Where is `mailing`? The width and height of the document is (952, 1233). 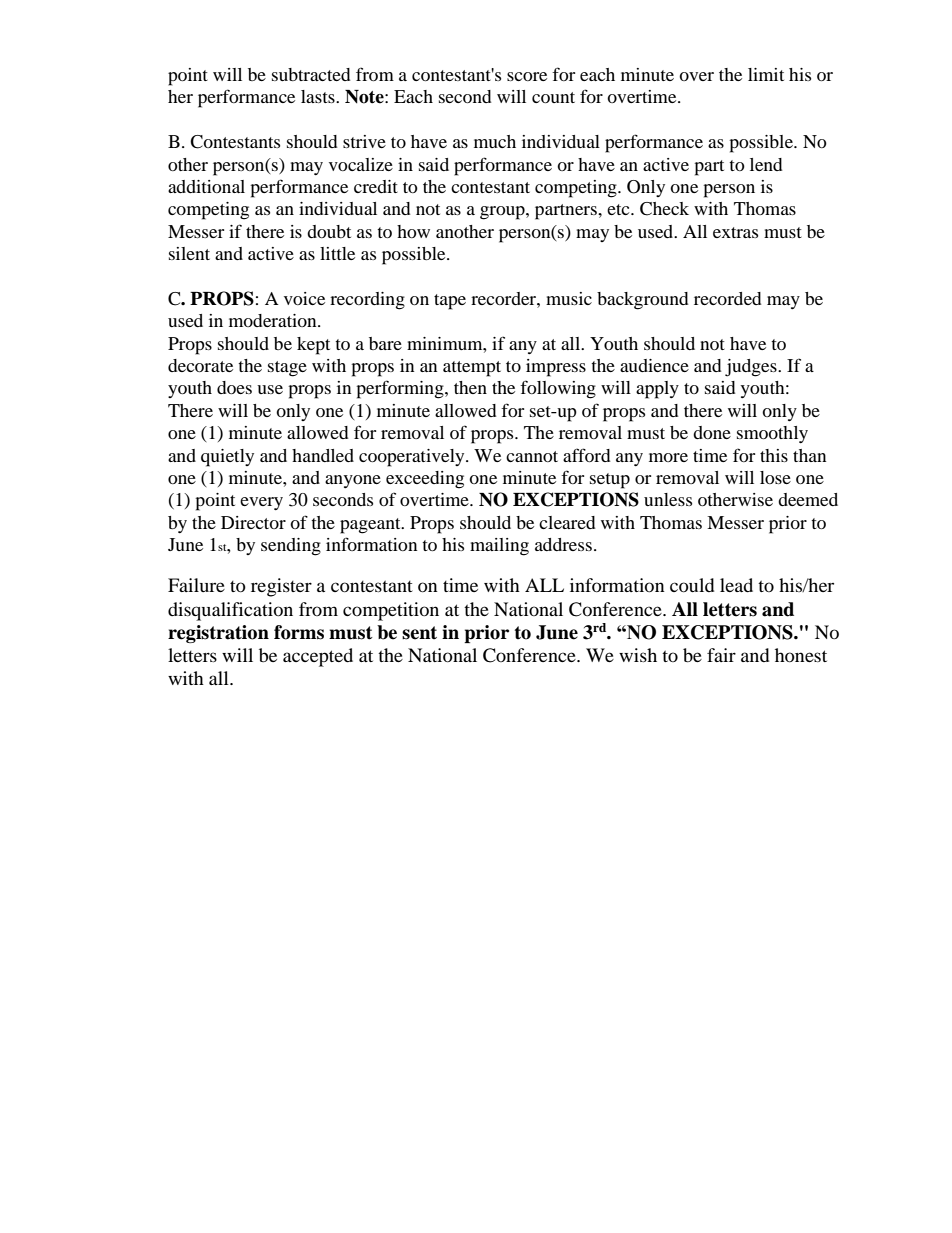 mailing is located at coordinates (499, 547).
